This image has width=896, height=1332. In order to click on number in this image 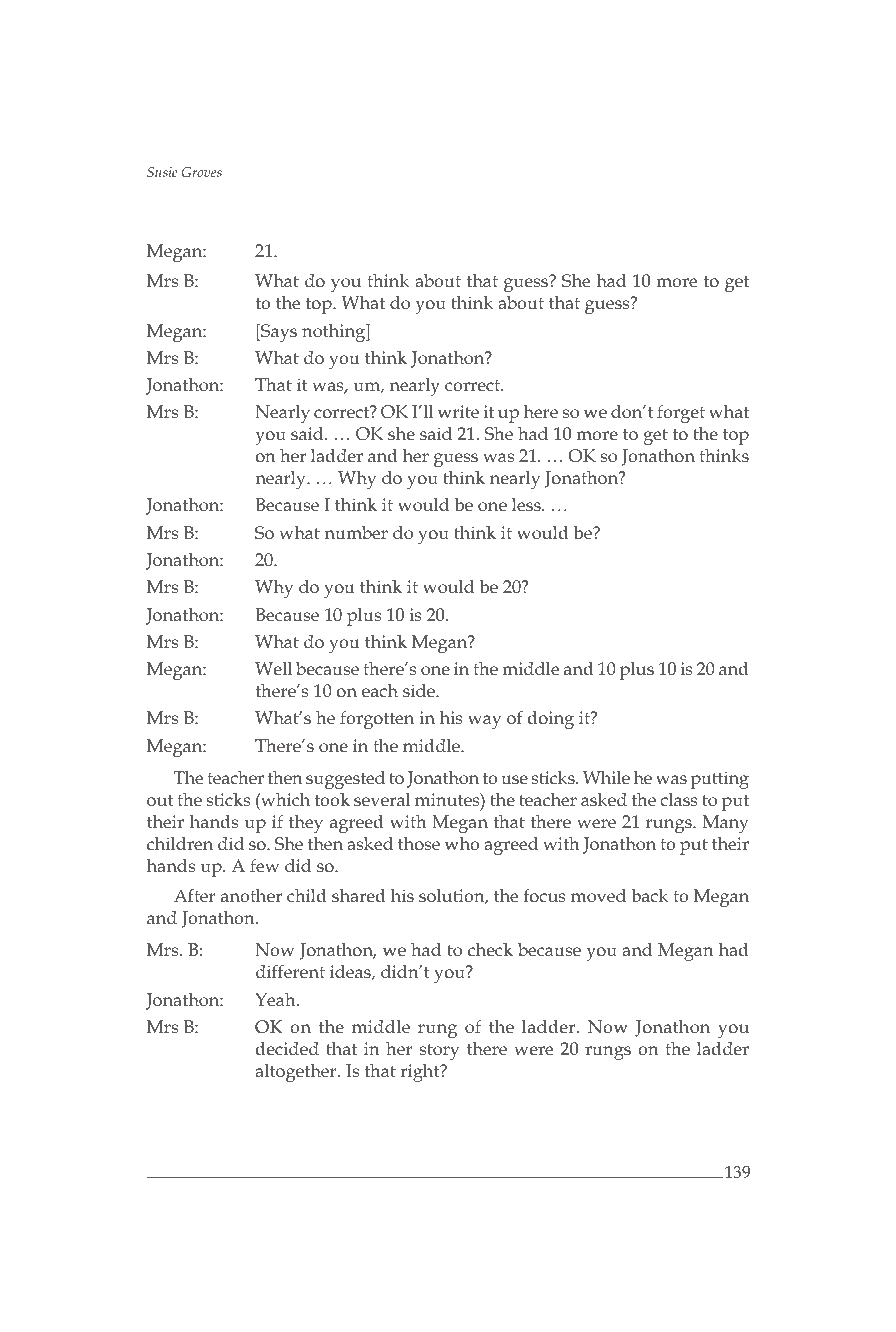, I will do `click(356, 532)`.
